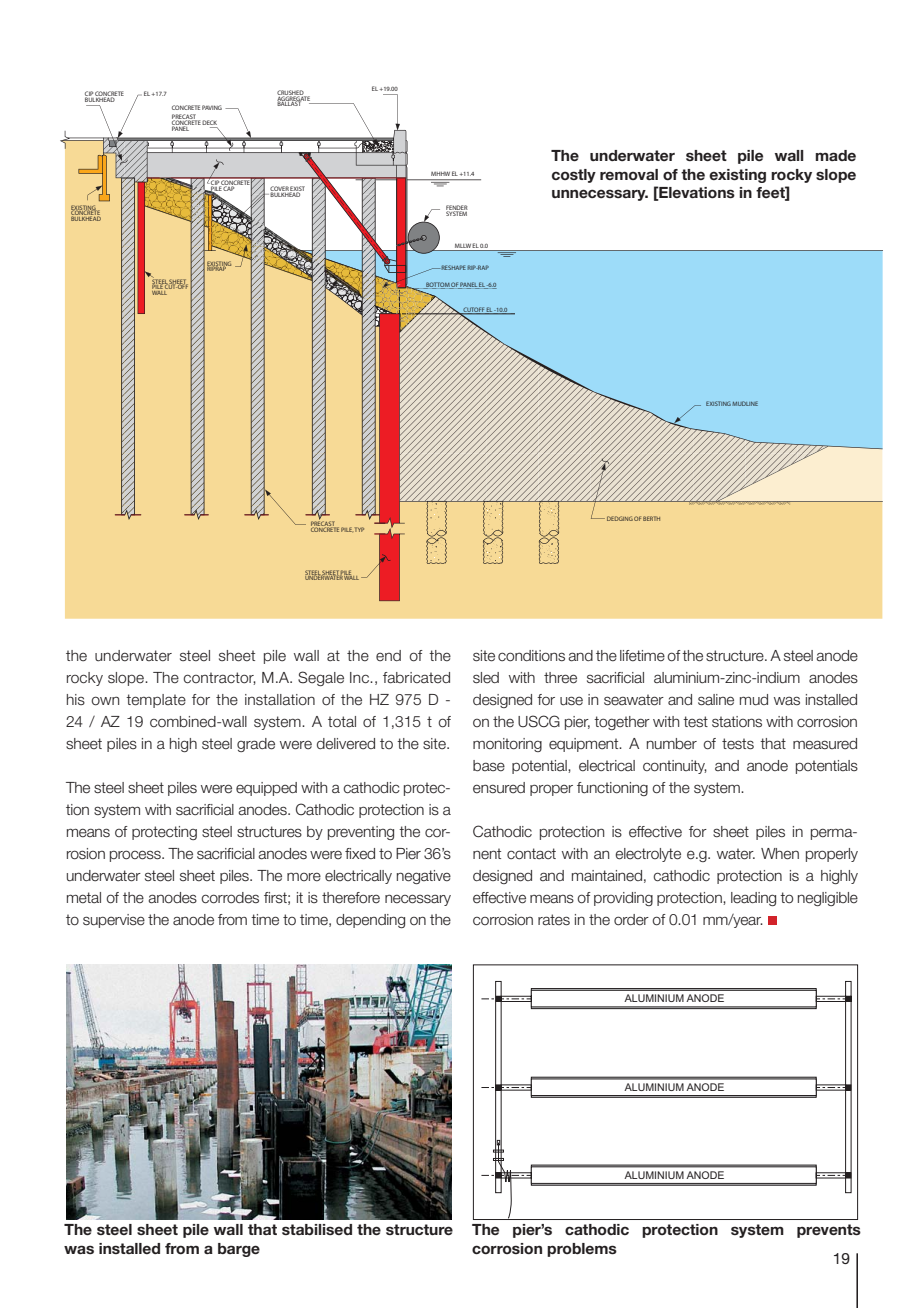  Describe the element at coordinates (486, 678) in the screenshot. I see `sled` at that location.
